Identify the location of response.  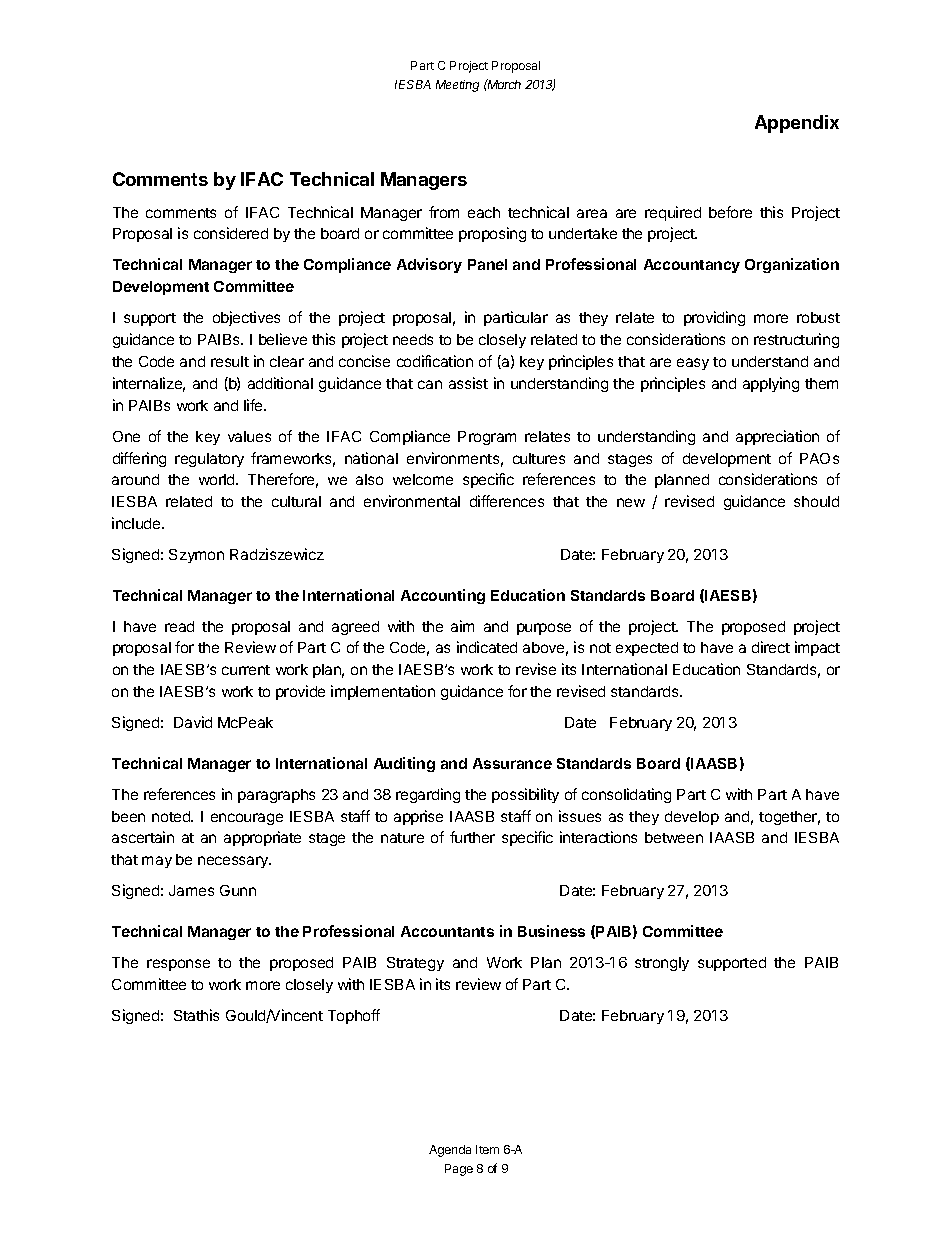
(178, 965).
